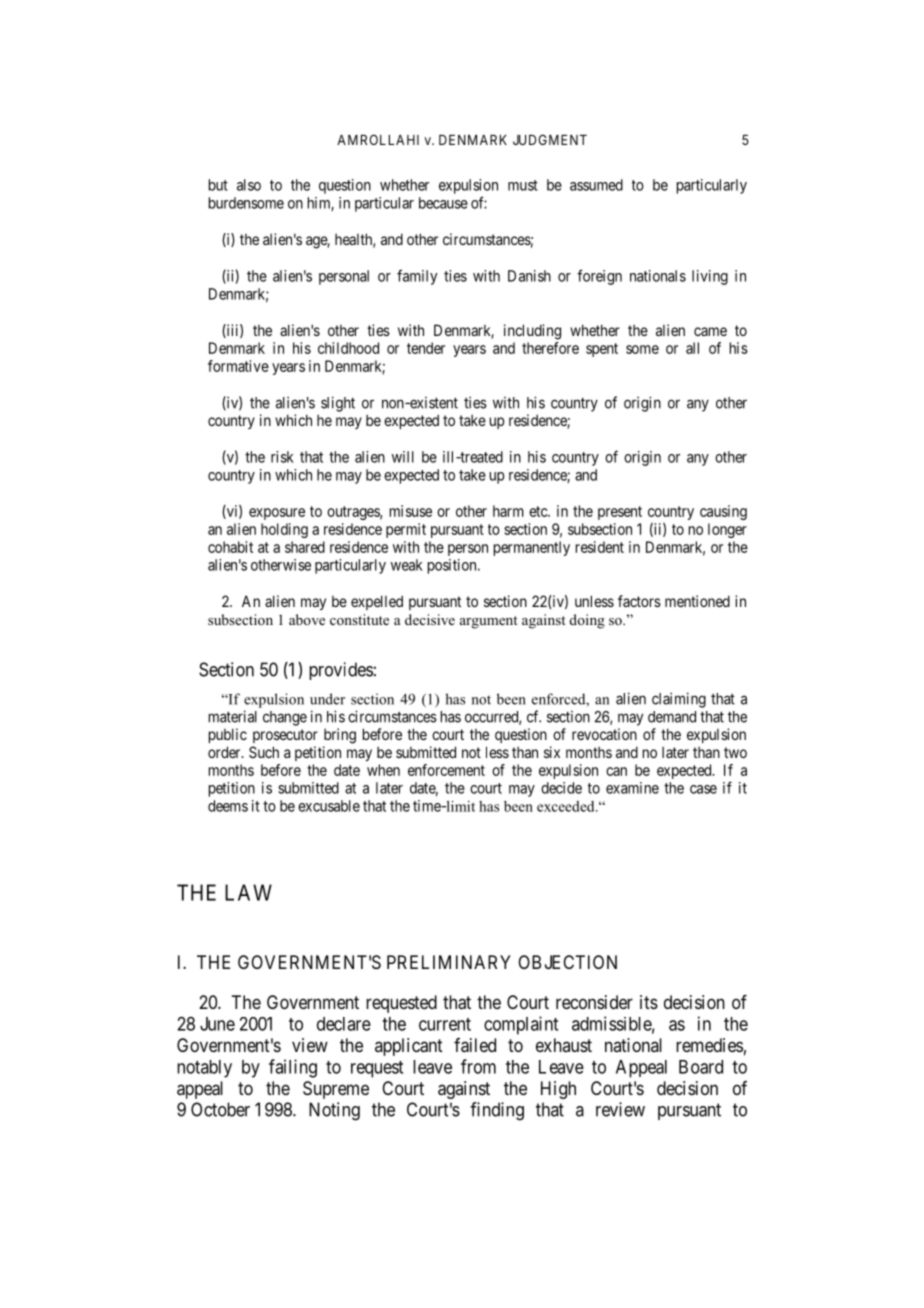 The width and height of the page is (924, 1308). Describe the element at coordinates (596, 185) in the page. I see `assumed` at that location.
